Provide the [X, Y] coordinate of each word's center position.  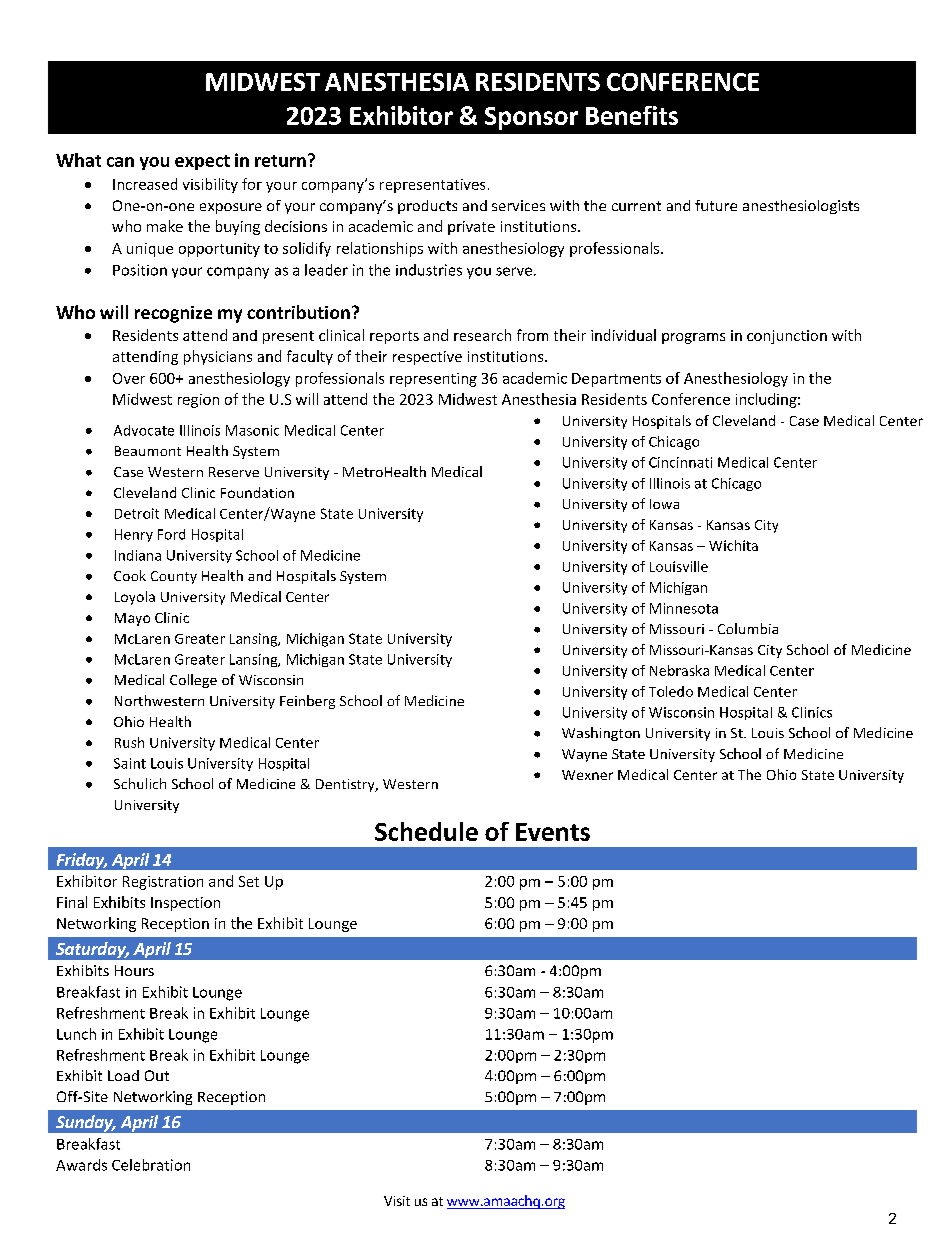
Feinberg [307, 702]
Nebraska [679, 670]
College [193, 681]
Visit [397, 1201]
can [120, 162]
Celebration [151, 1165]
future [716, 205]
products [427, 207]
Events [553, 832]
